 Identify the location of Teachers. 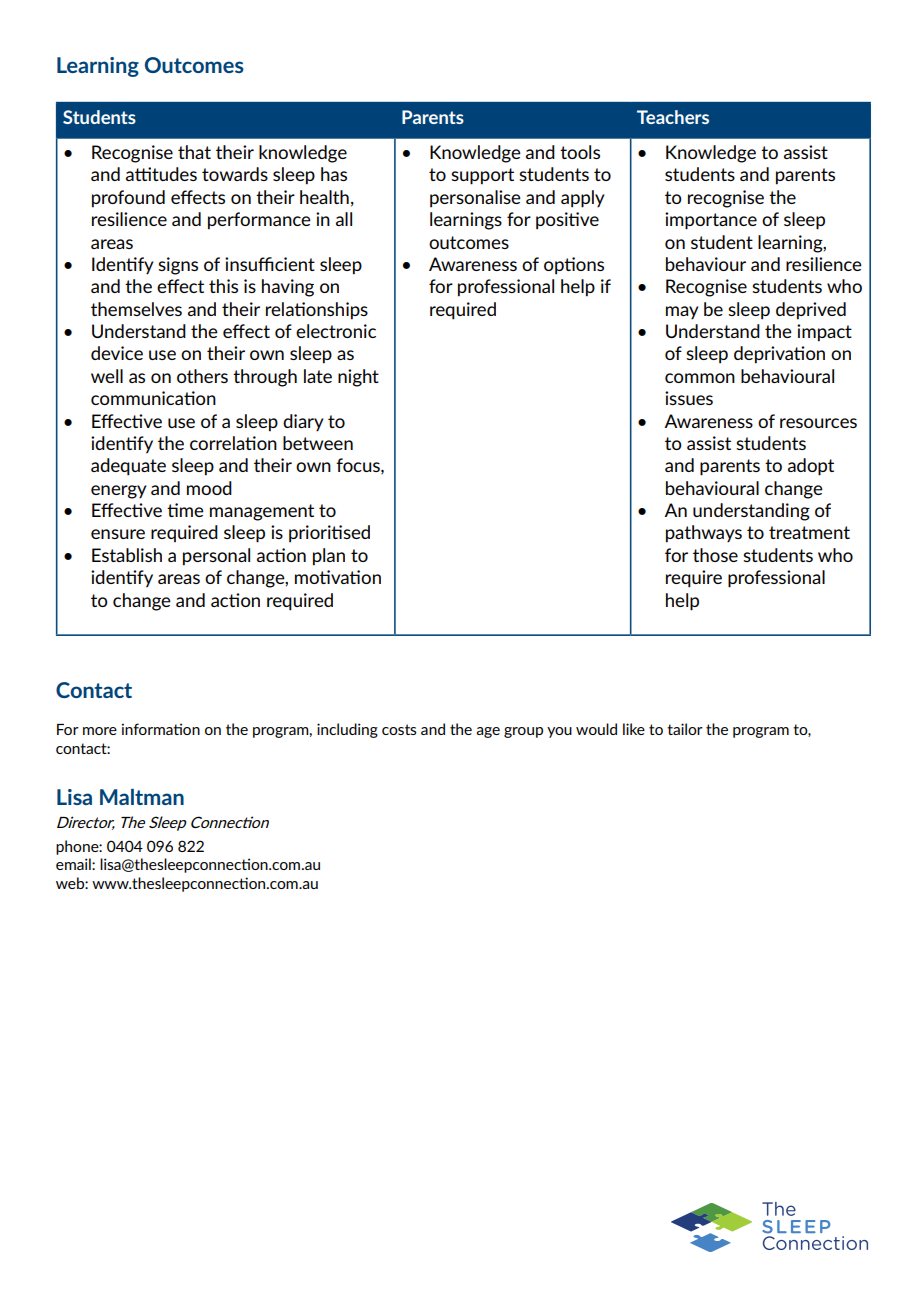
(673, 117).
